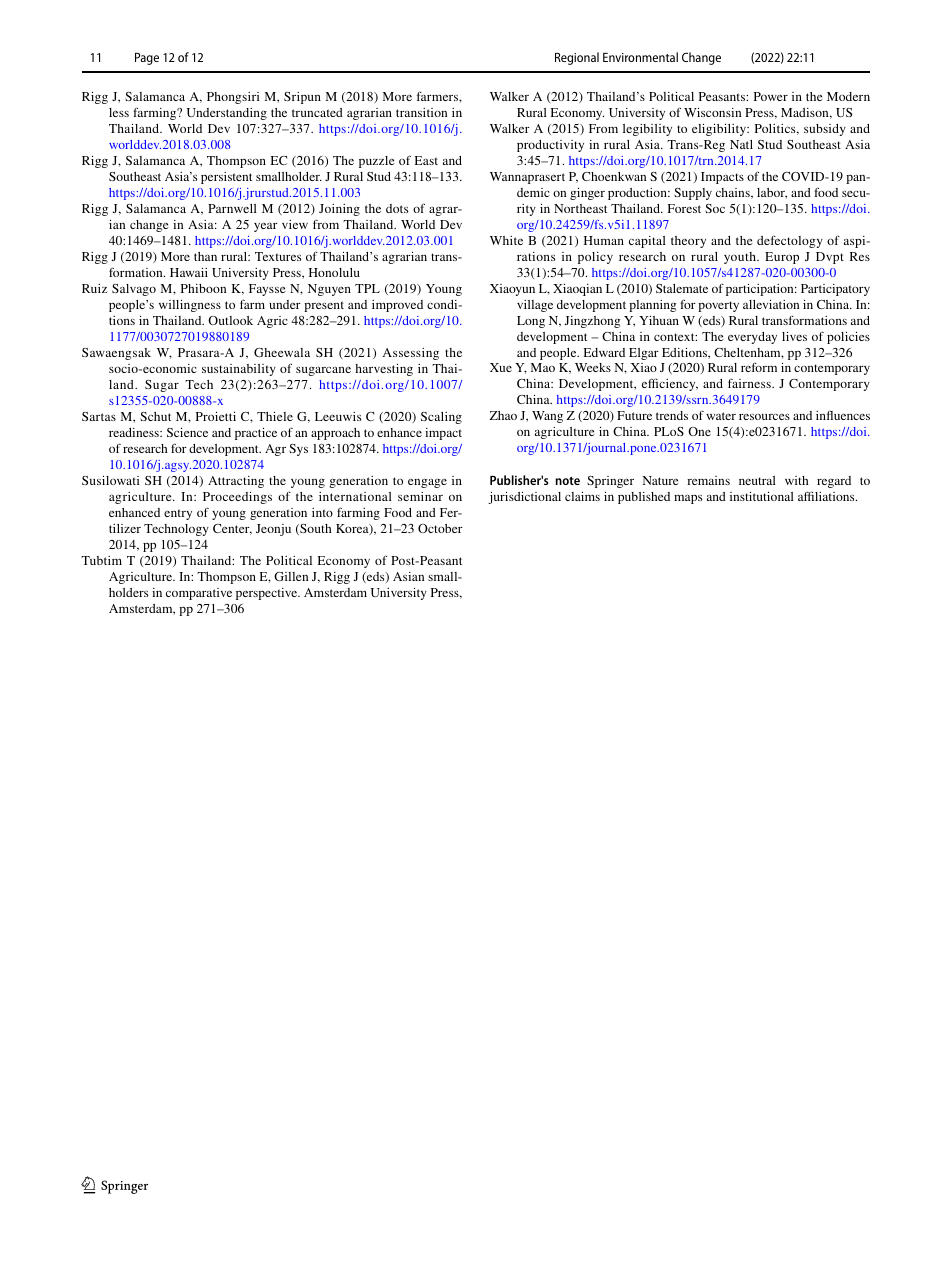  I want to click on comparative, so click(199, 594).
